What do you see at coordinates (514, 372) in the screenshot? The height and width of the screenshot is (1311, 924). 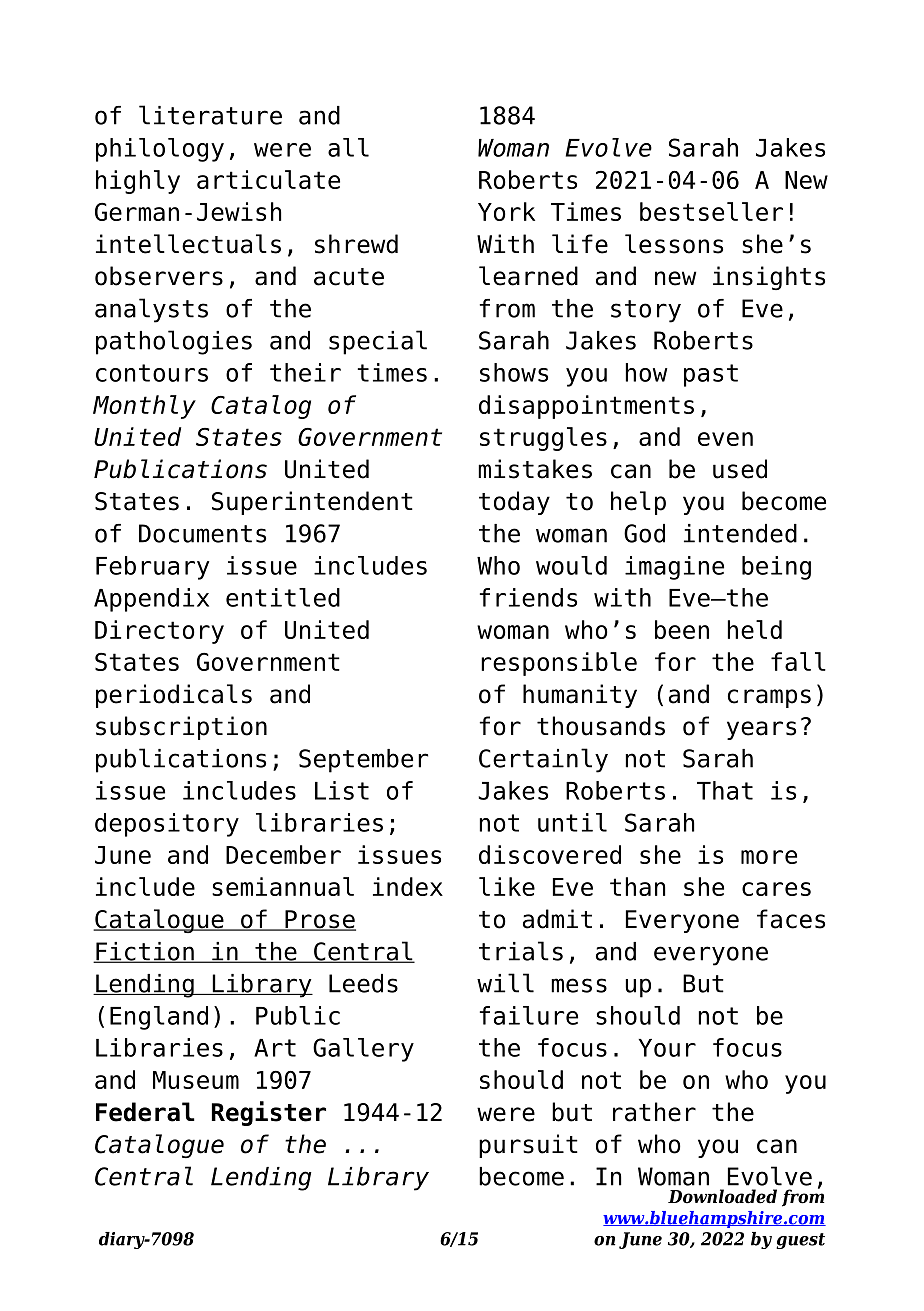 I see `shows` at bounding box center [514, 372].
